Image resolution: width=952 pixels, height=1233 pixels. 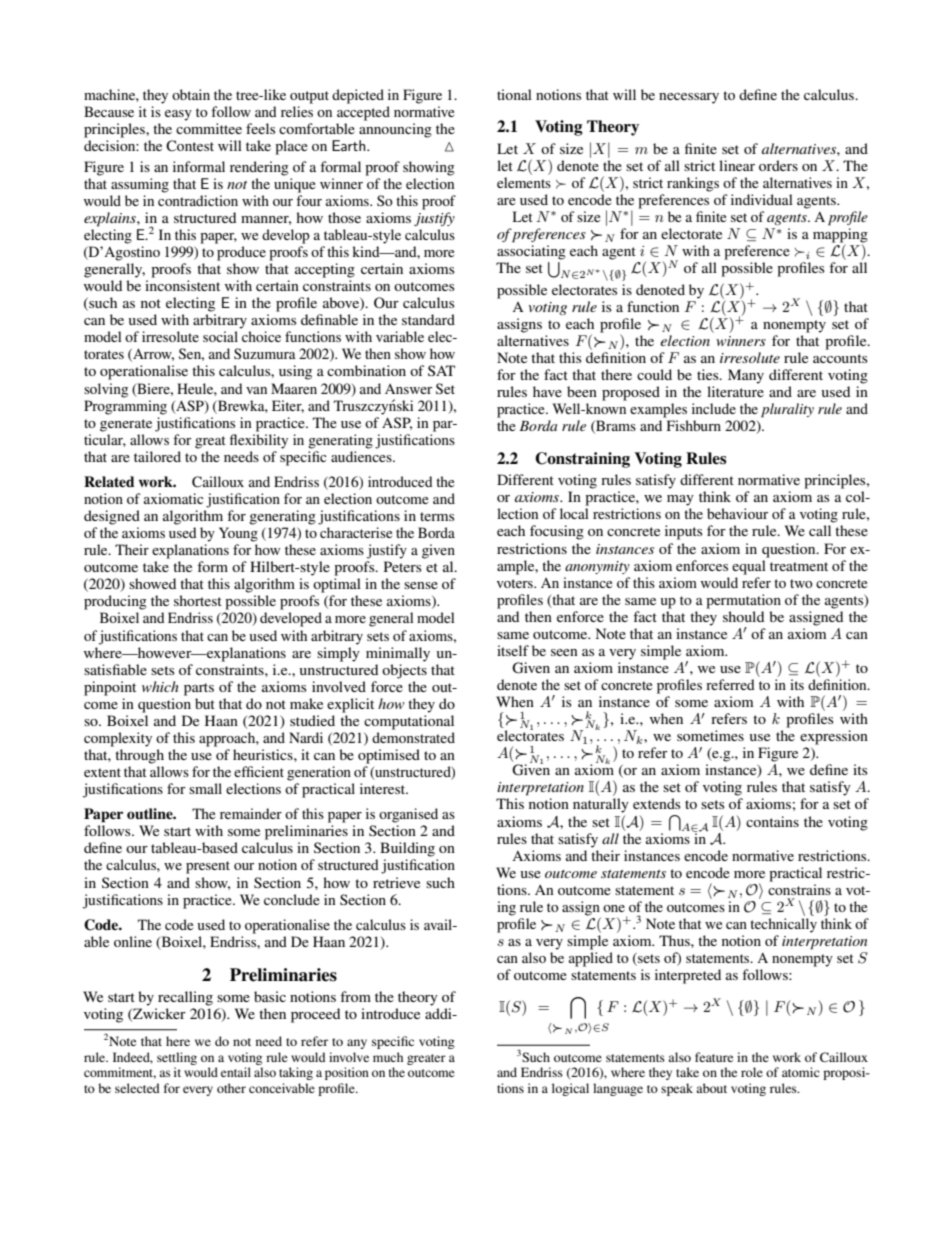 I want to click on announcing, so click(x=395, y=130).
